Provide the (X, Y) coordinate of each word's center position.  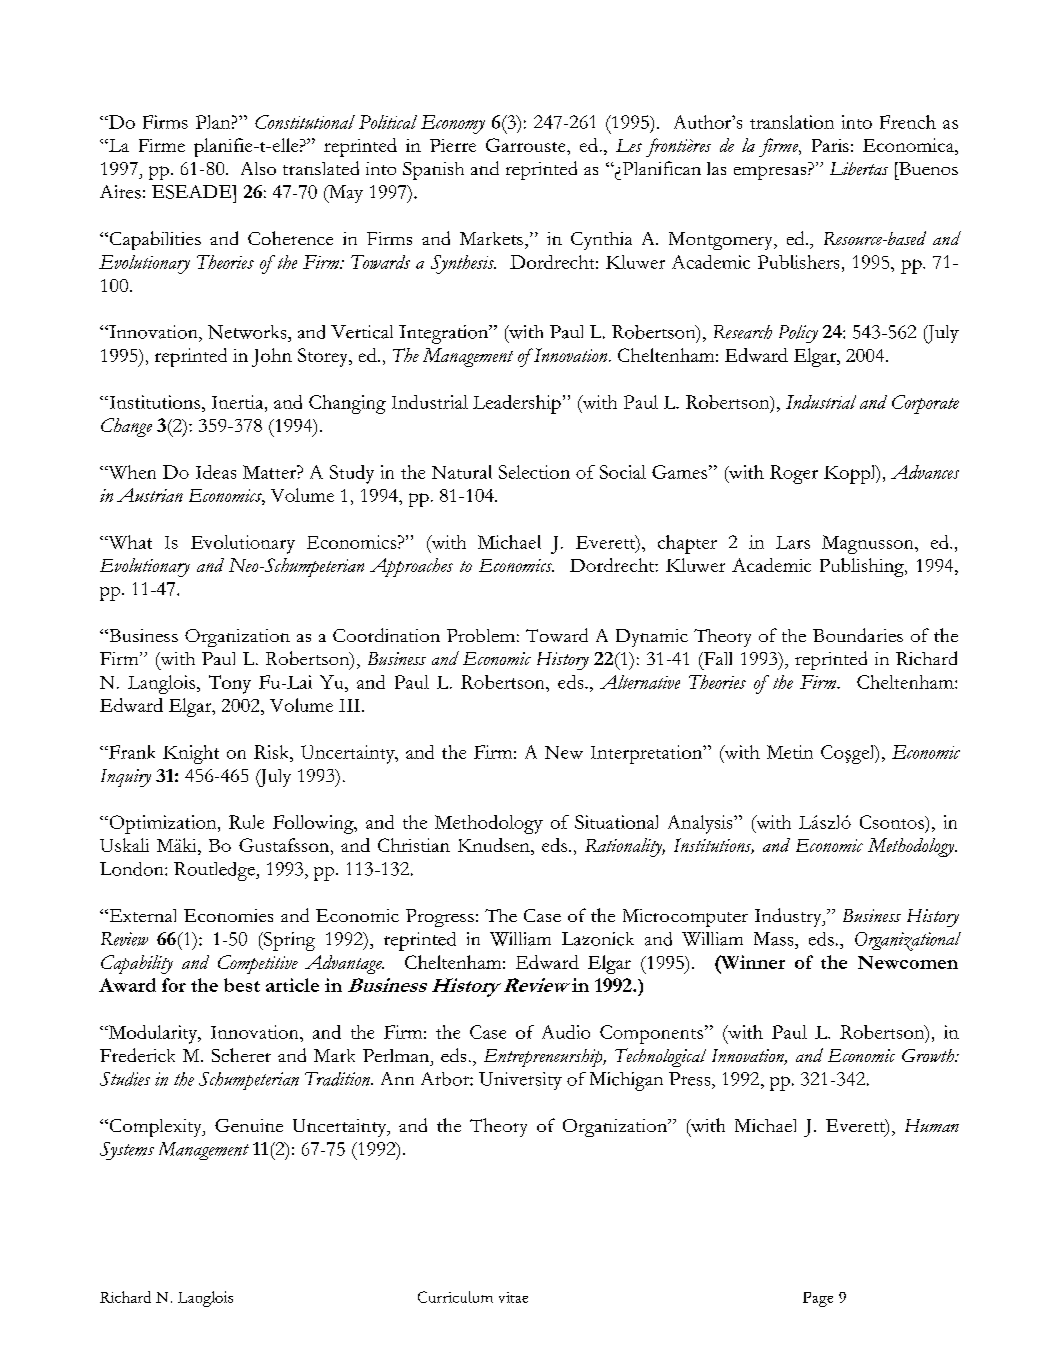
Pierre (453, 145)
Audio (566, 1032)
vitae (513, 1297)
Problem (481, 635)
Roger (794, 474)
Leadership (517, 404)
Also (258, 168)
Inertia (239, 402)
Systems (127, 1151)
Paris (830, 145)
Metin (790, 752)
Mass (775, 939)
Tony (230, 684)
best (242, 985)
